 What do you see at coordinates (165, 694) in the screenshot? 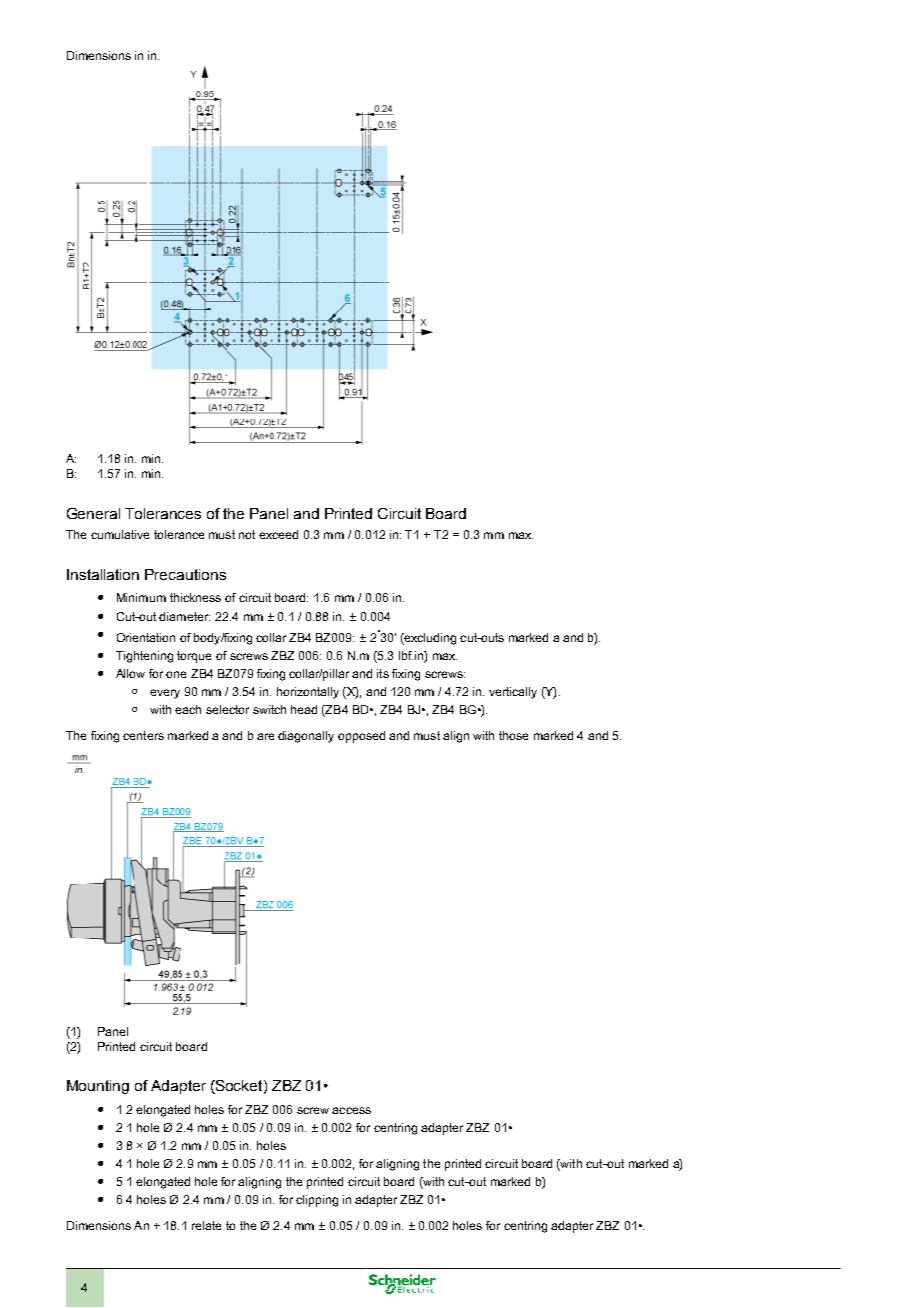
I see `every` at bounding box center [165, 694].
